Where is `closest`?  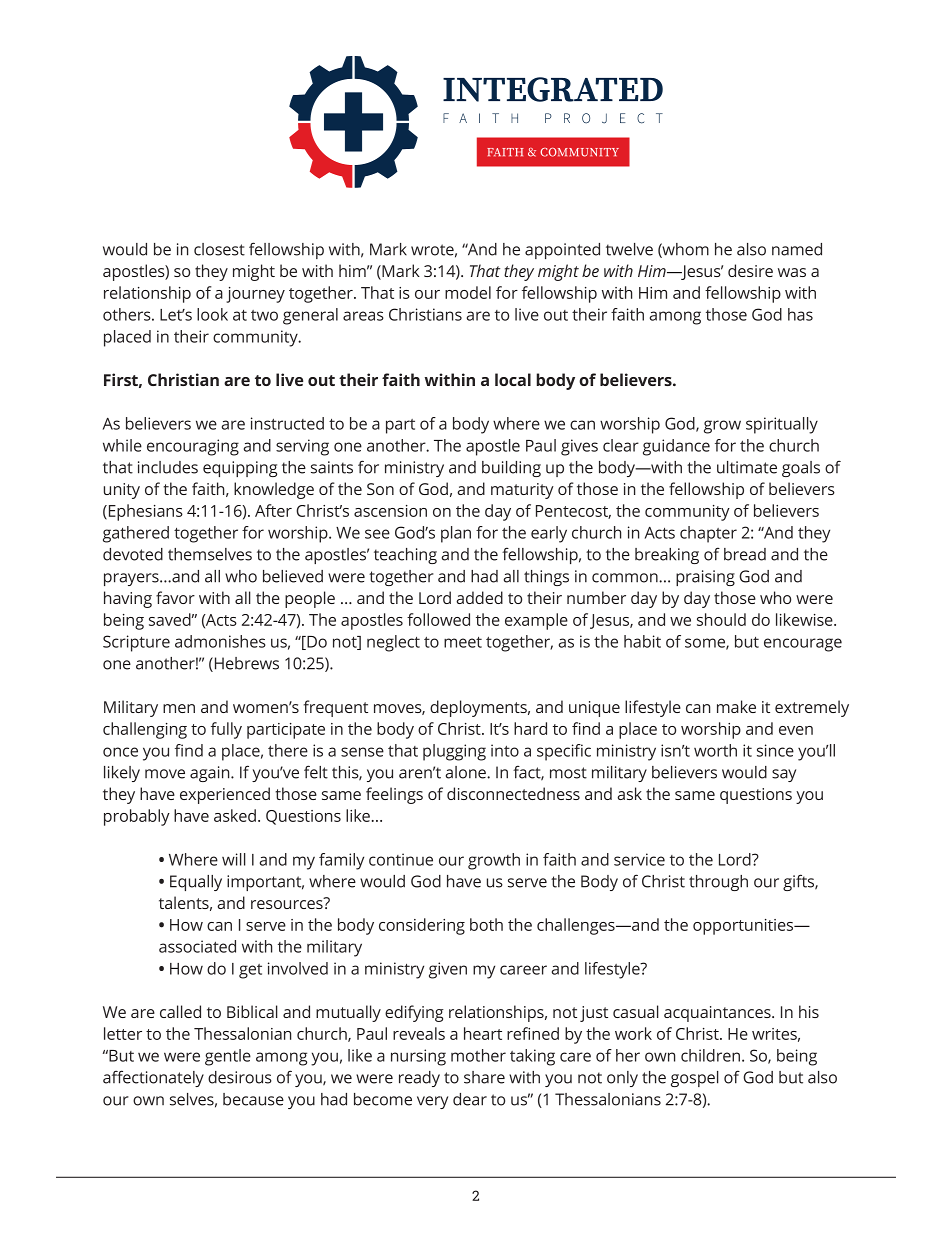
closest is located at coordinates (219, 249).
